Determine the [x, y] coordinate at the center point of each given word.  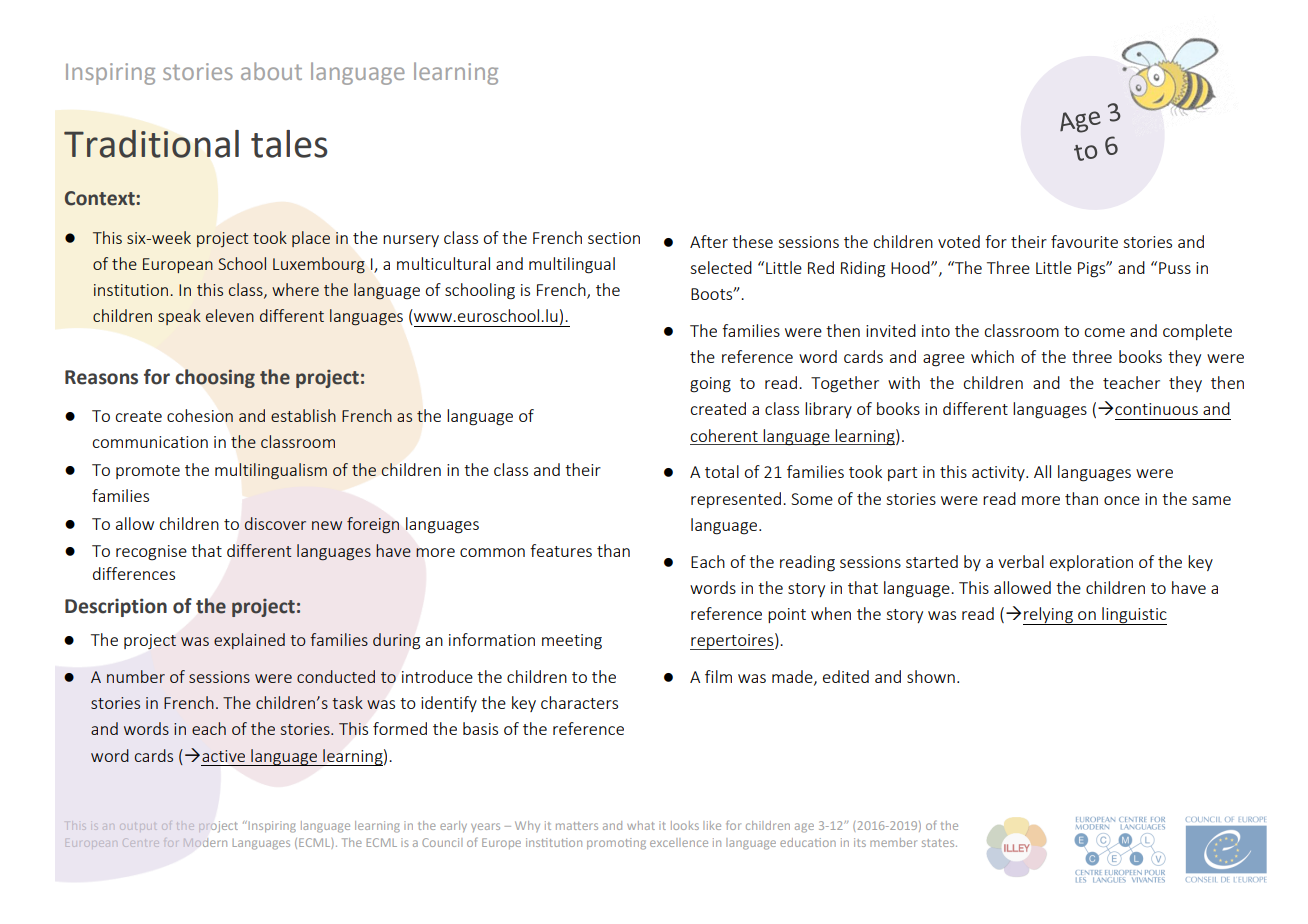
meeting [572, 642]
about [271, 71]
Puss [1175, 268]
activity [999, 473]
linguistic [1133, 616]
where [295, 289]
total [722, 471]
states [939, 843]
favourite [1084, 241]
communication [150, 442]
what [641, 825]
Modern [205, 842]
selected [721, 267]
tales [289, 144]
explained [249, 641]
